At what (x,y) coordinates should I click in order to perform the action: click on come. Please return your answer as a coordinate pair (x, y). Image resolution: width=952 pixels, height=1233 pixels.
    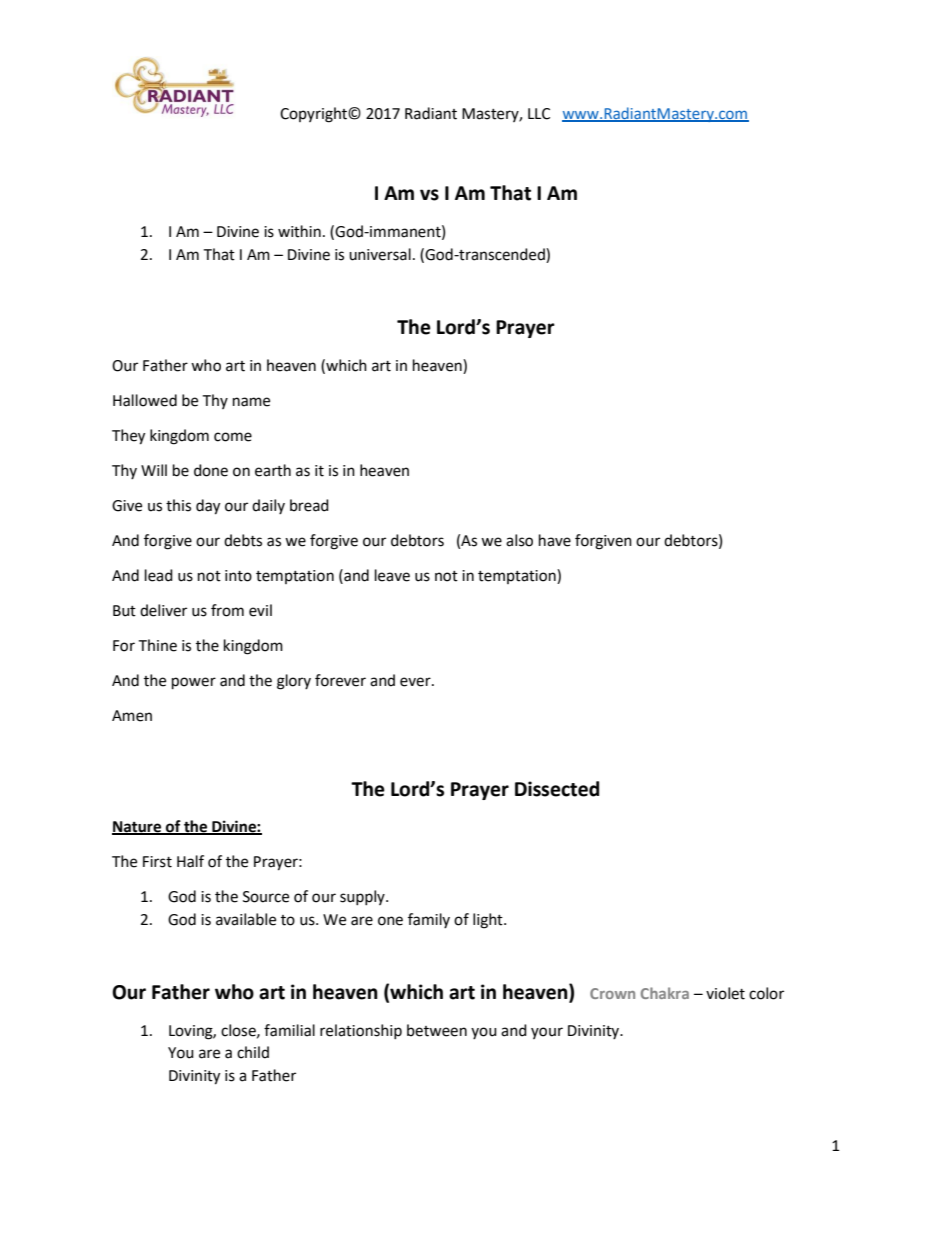
    Looking at the image, I should click on (233, 437).
